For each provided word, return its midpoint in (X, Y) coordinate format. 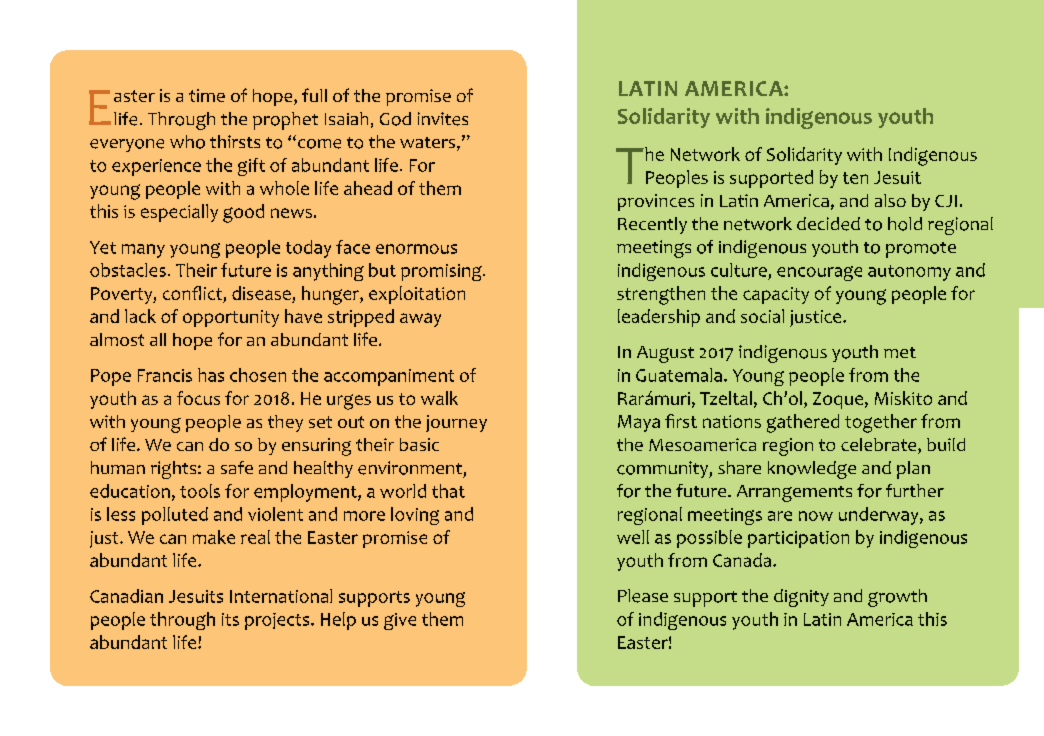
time (207, 95)
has (211, 375)
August (665, 354)
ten (855, 178)
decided (828, 224)
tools (200, 491)
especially (179, 213)
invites (443, 119)
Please (643, 596)
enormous (416, 249)
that (448, 491)
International (281, 596)
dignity (801, 598)
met (900, 352)
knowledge (812, 470)
